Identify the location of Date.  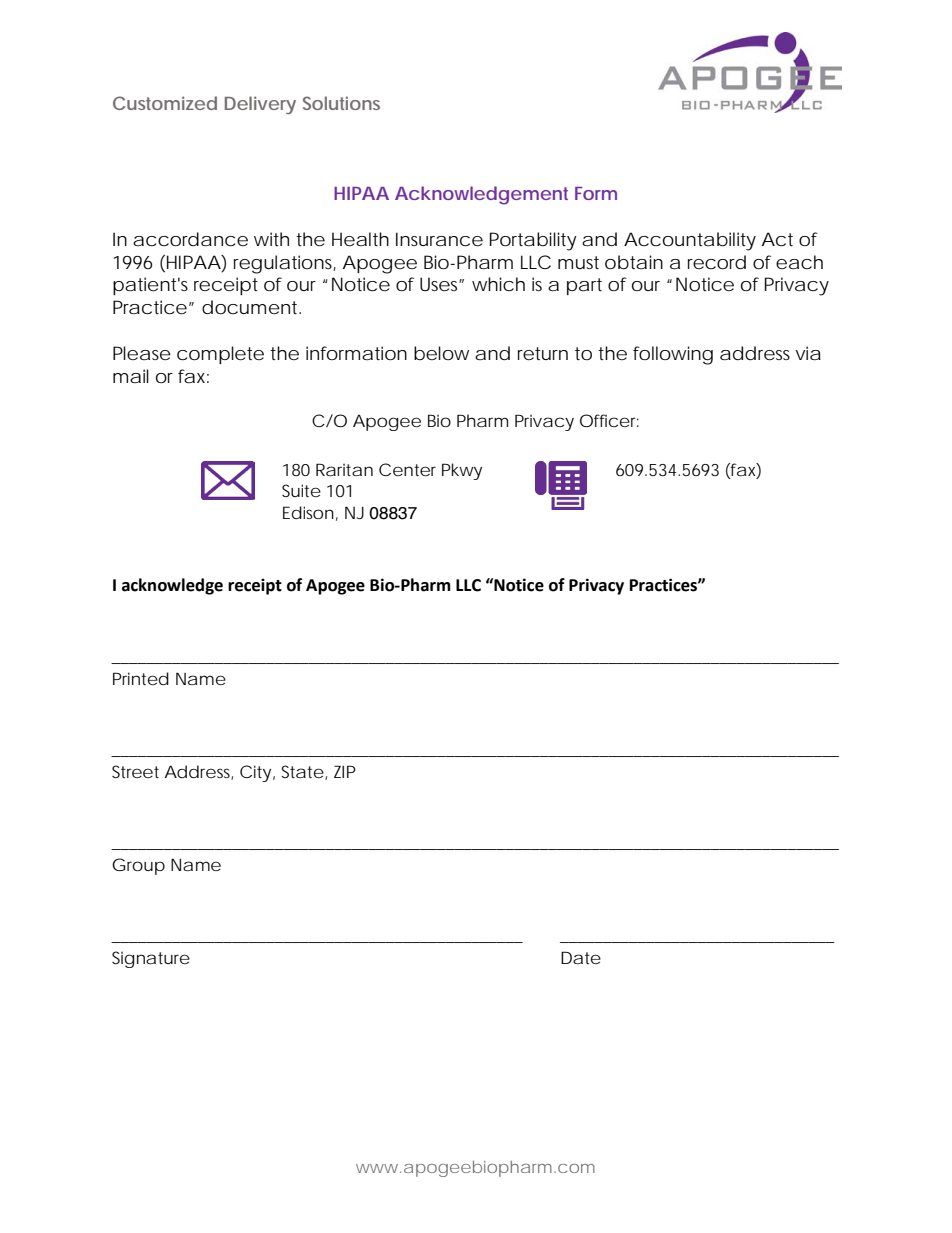
(581, 957).
